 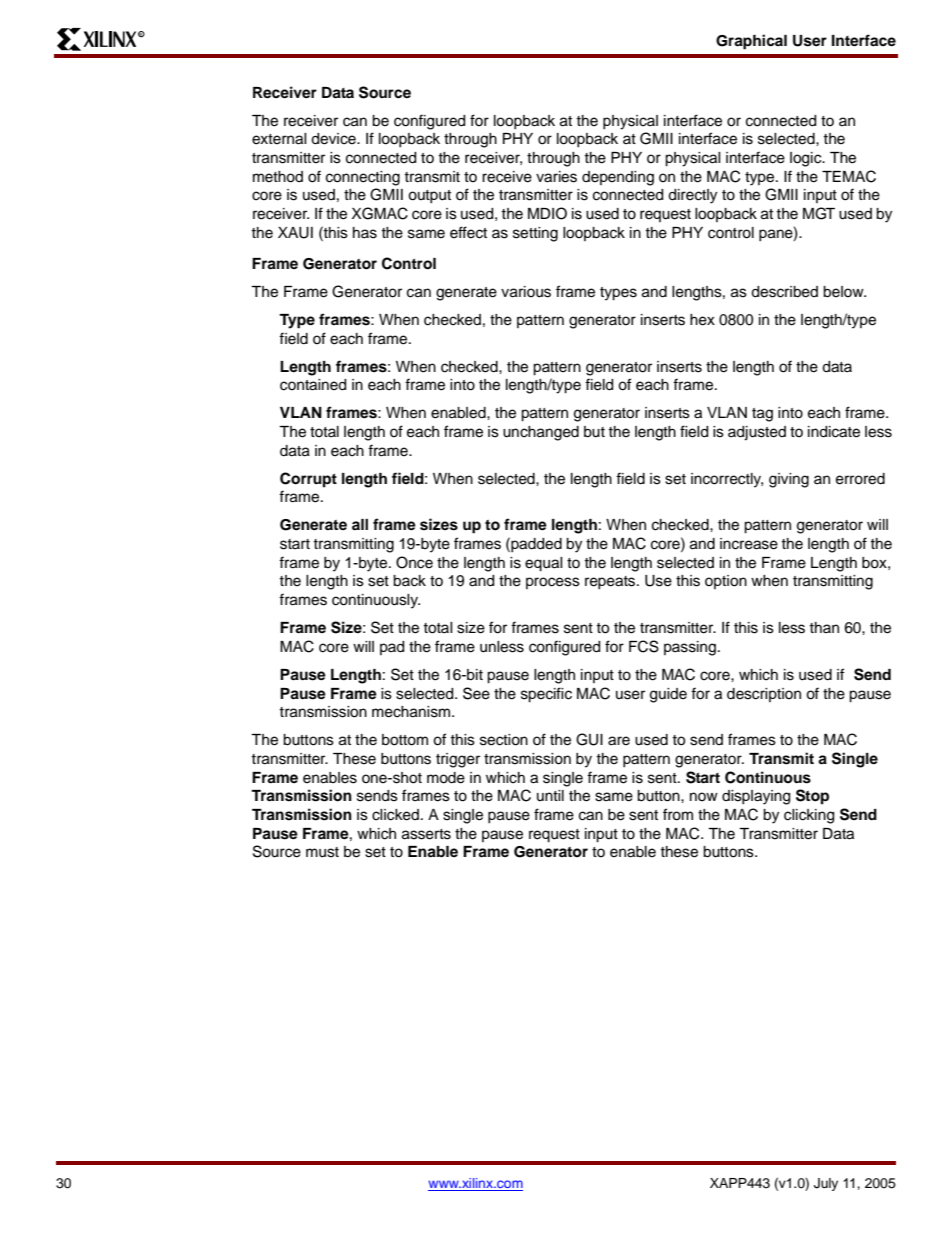 What do you see at coordinates (334, 139) in the document?
I see `device` at bounding box center [334, 139].
